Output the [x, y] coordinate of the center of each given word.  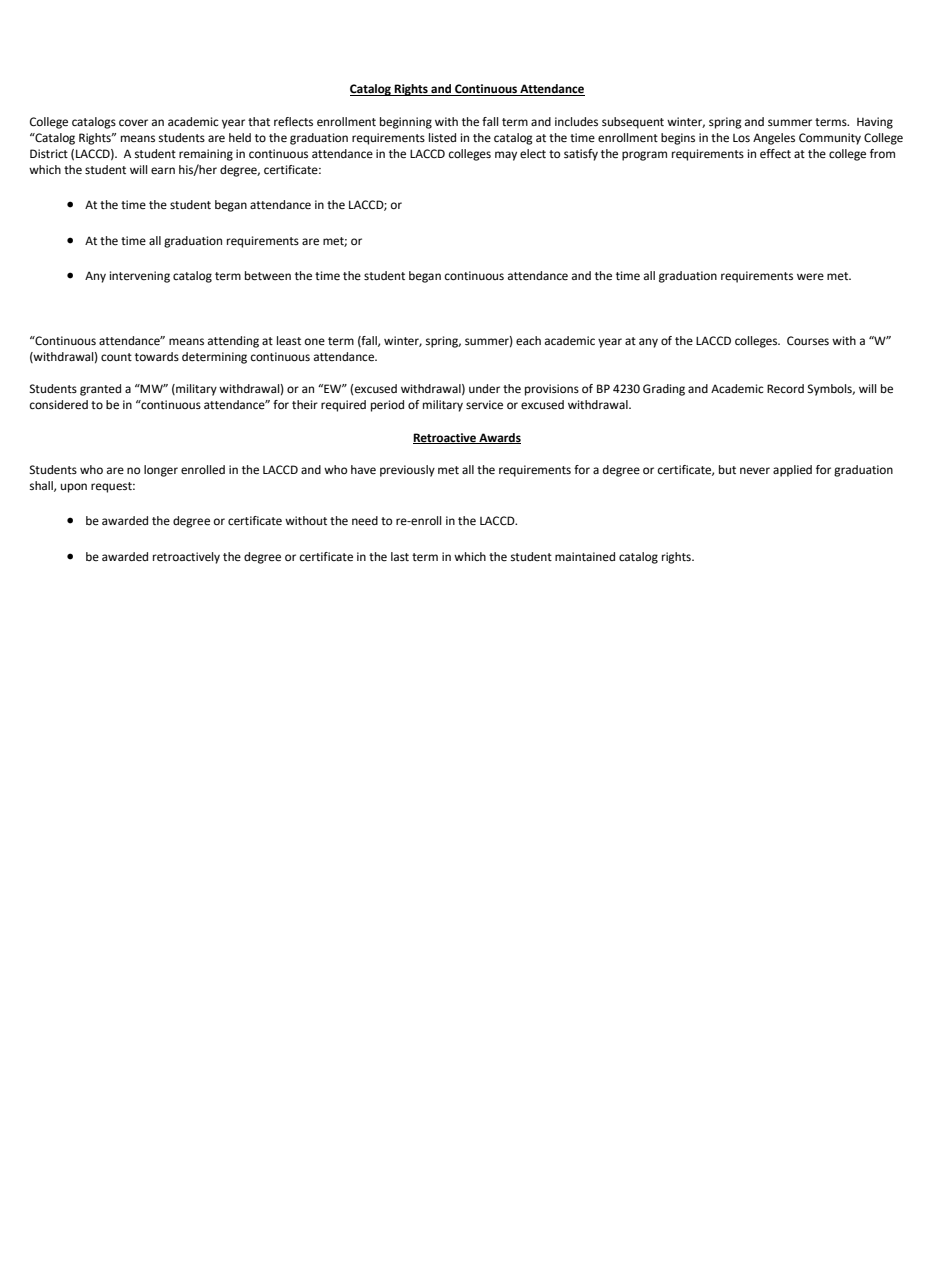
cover [133, 122]
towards [157, 356]
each [528, 341]
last [400, 556]
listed [442, 138]
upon [74, 488]
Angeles [774, 139]
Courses [808, 341]
